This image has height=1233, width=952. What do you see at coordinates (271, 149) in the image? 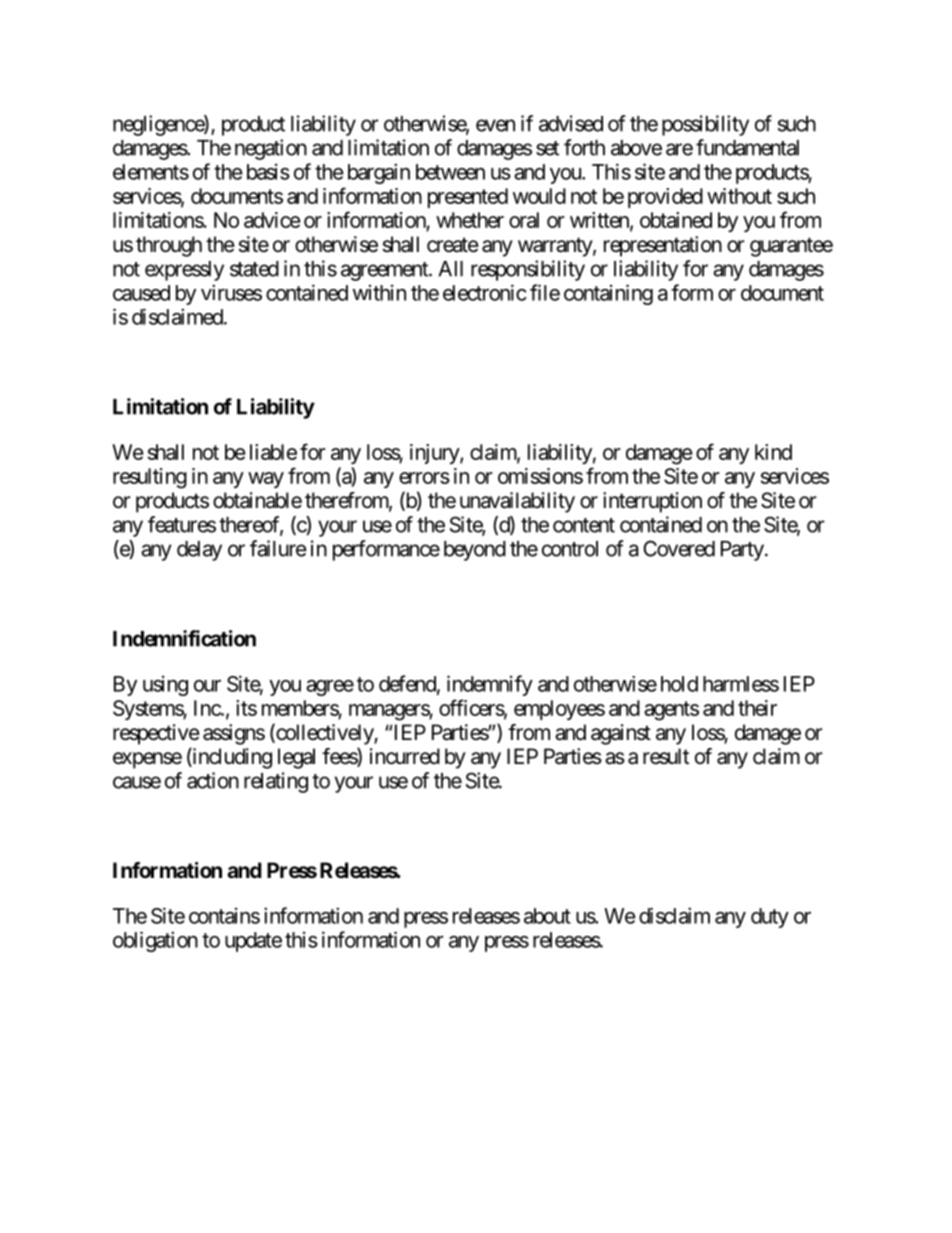
I see `negation` at bounding box center [271, 149].
